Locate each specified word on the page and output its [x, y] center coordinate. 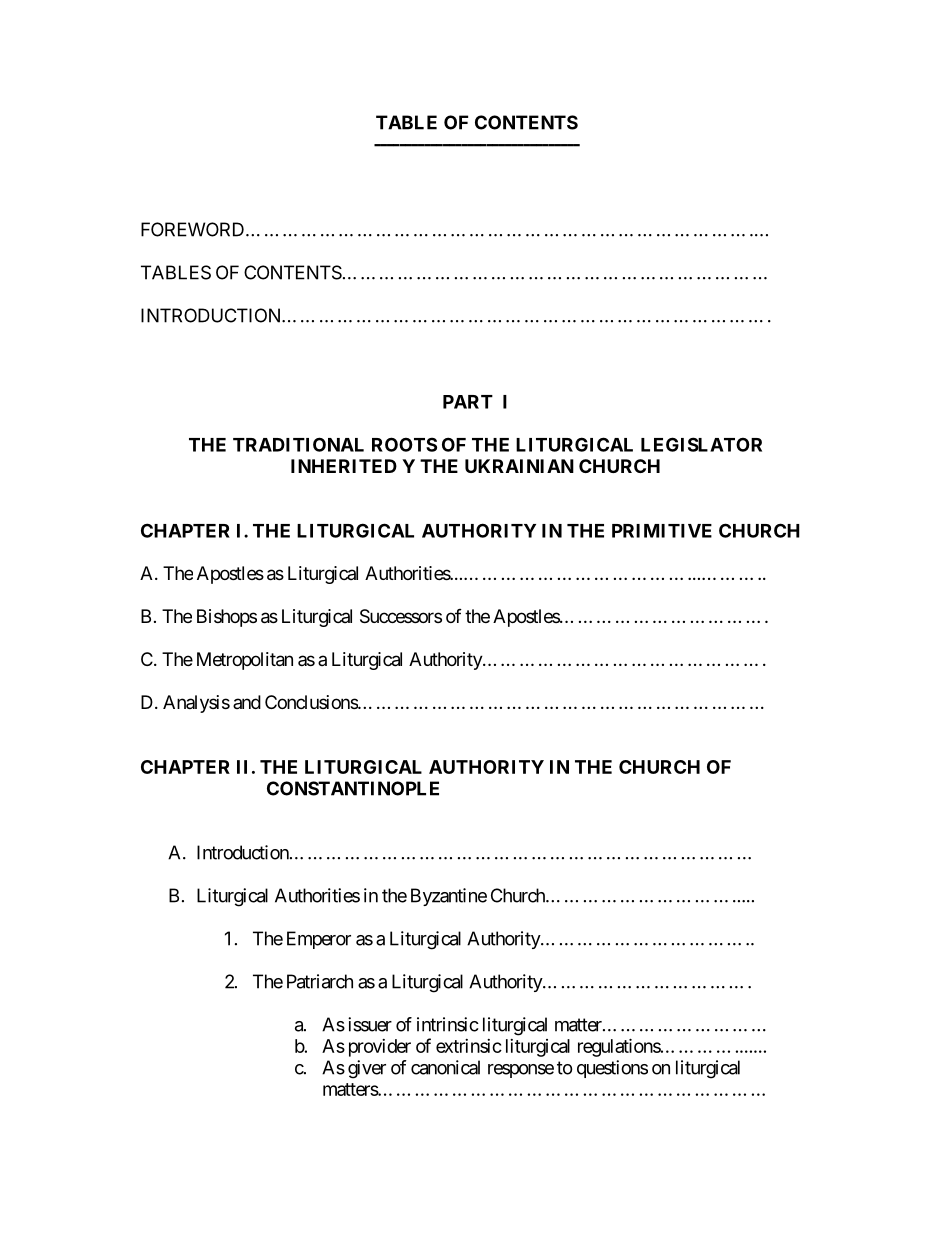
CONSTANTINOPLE [353, 788]
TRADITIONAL [298, 444]
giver [367, 1069]
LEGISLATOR [701, 444]
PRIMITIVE [662, 531]
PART [468, 402]
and [247, 702]
